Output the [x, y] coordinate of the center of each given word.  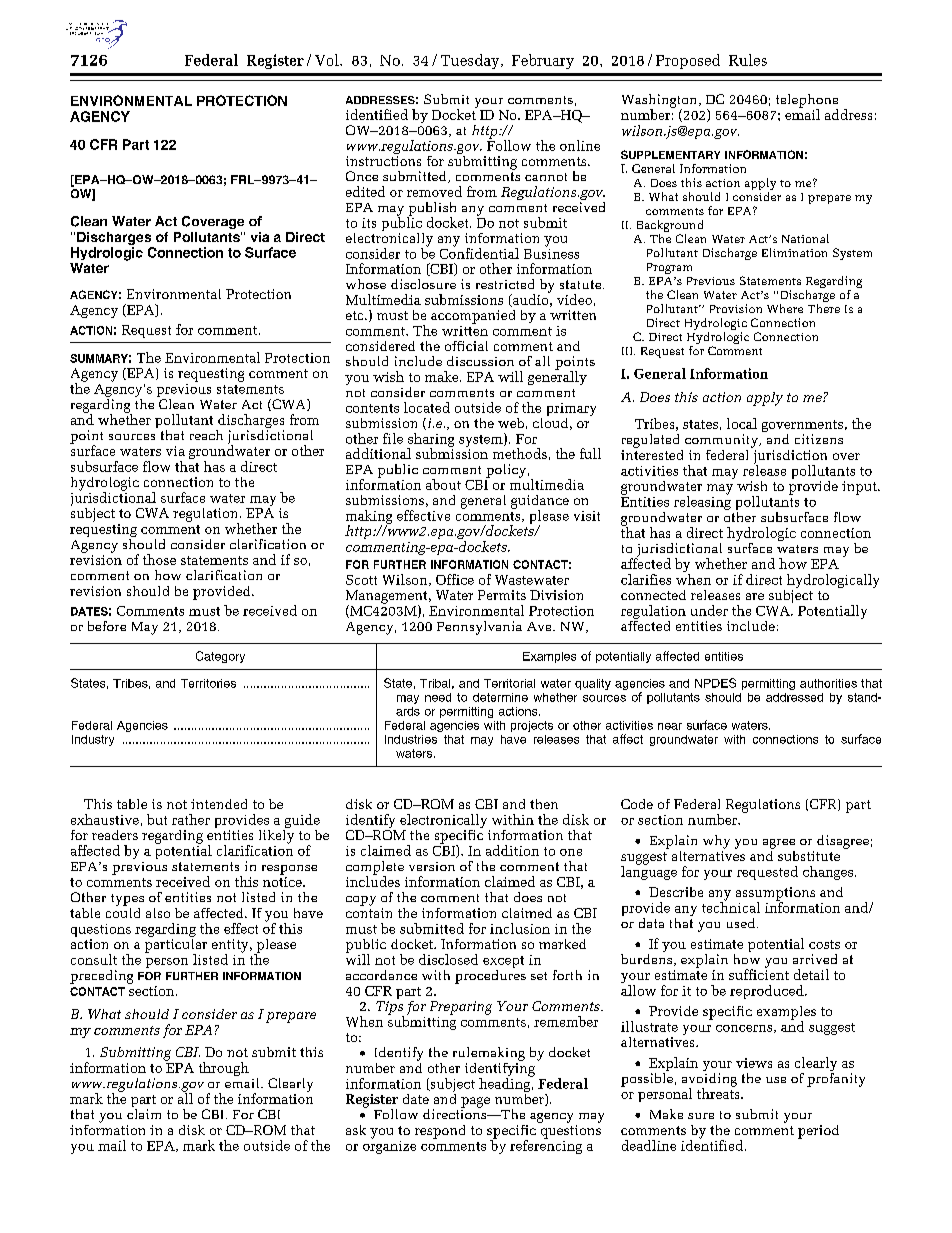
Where [785, 308]
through [224, 1069]
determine [500, 697]
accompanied [473, 317]
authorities [828, 683]
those [159, 559]
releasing [702, 502]
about [443, 484]
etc [356, 315]
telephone [807, 102]
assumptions [775, 895]
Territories [208, 683]
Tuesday [471, 61]
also [158, 913]
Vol [328, 60]
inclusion [520, 928]
